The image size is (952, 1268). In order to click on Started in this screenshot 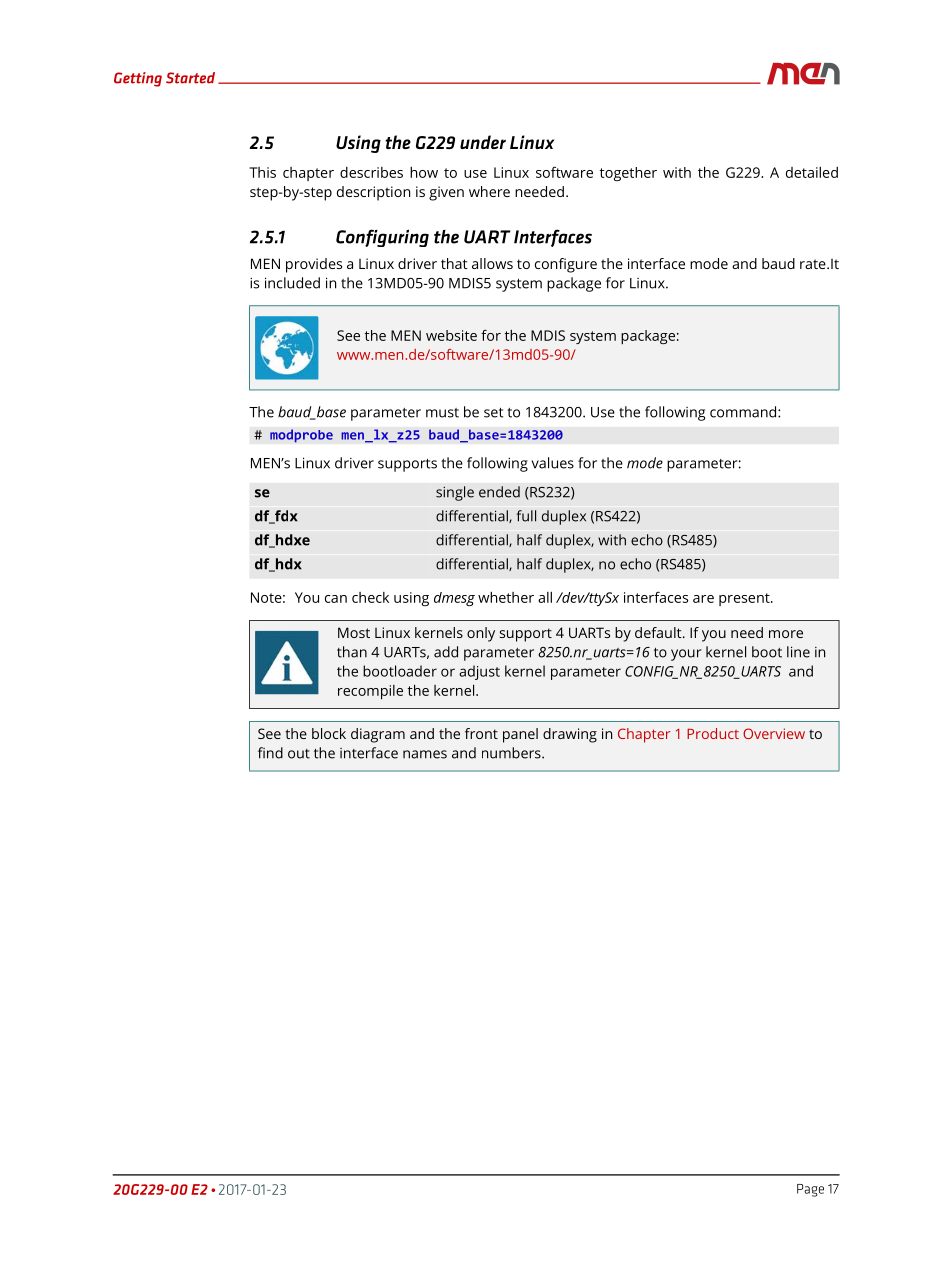, I will do `click(190, 78)`.
